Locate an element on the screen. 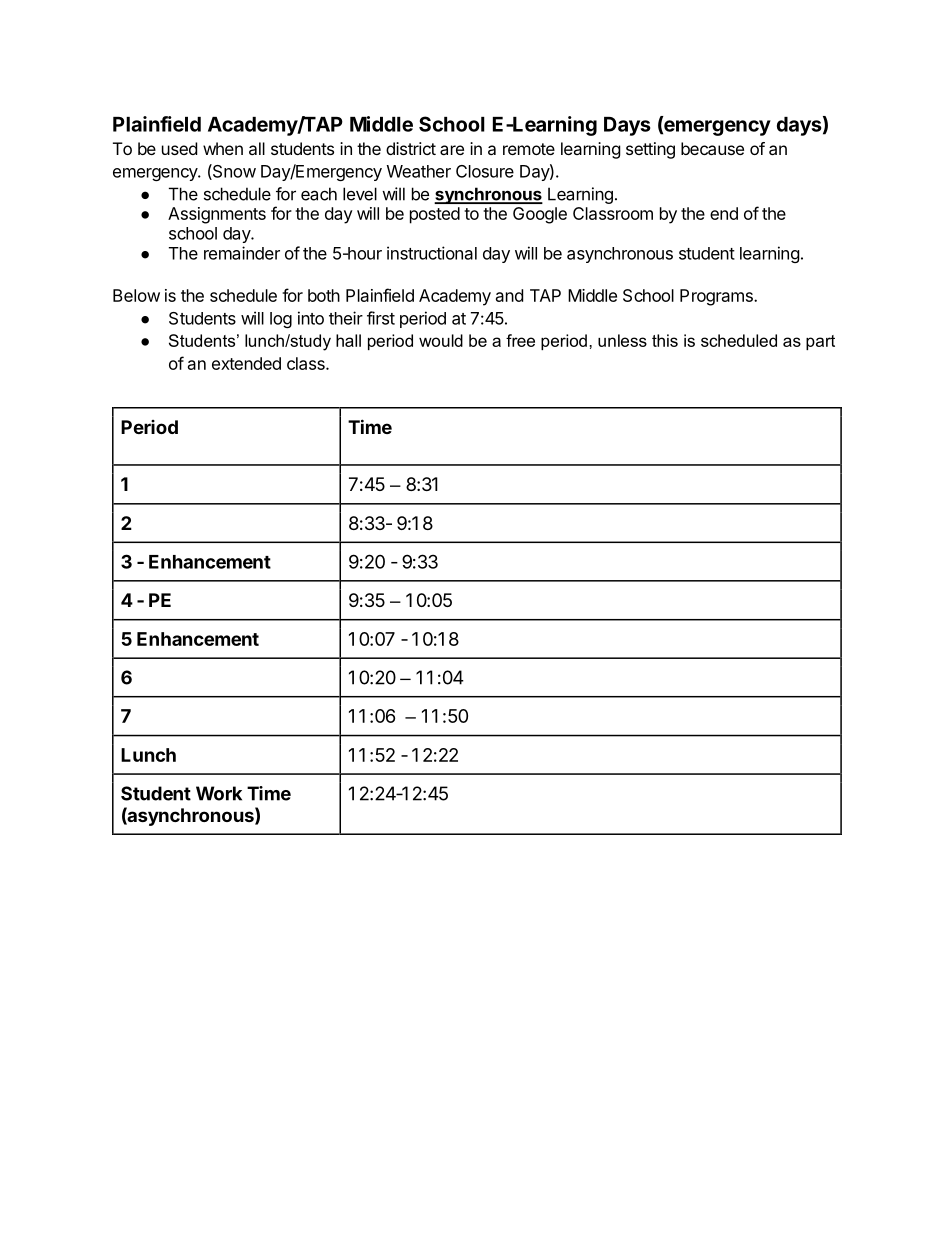  part is located at coordinates (820, 342).
